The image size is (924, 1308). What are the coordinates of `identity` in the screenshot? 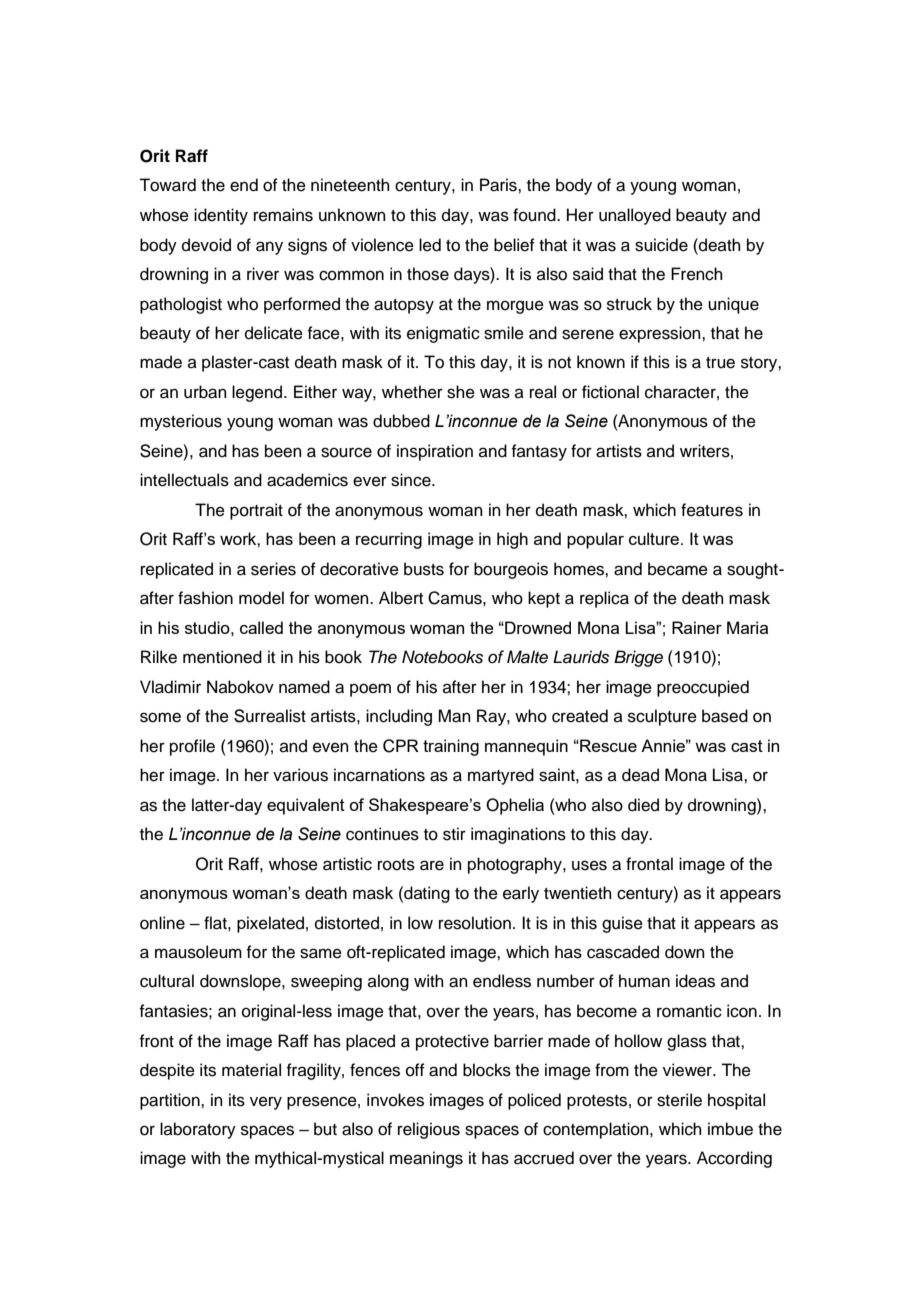 It's located at (221, 216).
